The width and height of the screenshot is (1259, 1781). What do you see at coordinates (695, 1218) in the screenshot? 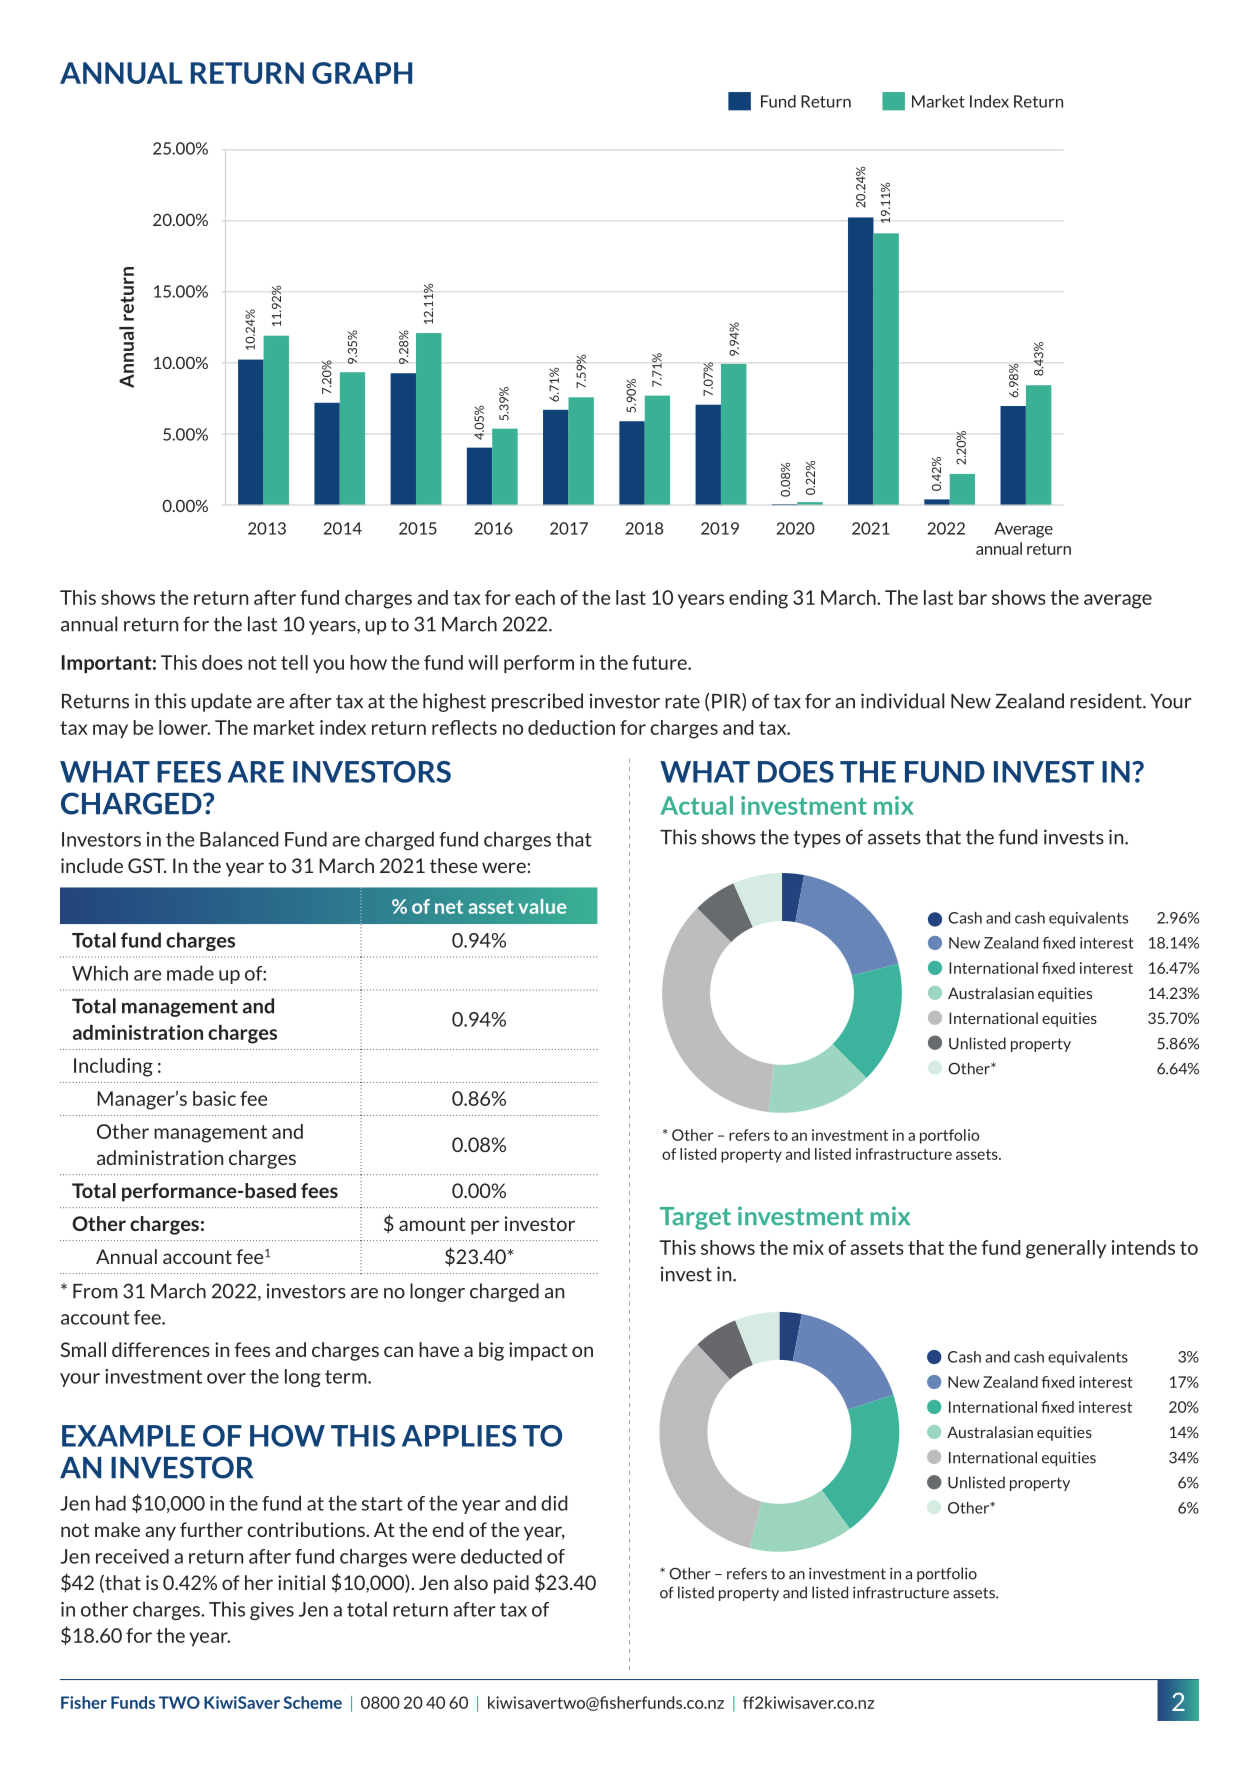
I see `Target` at bounding box center [695, 1218].
